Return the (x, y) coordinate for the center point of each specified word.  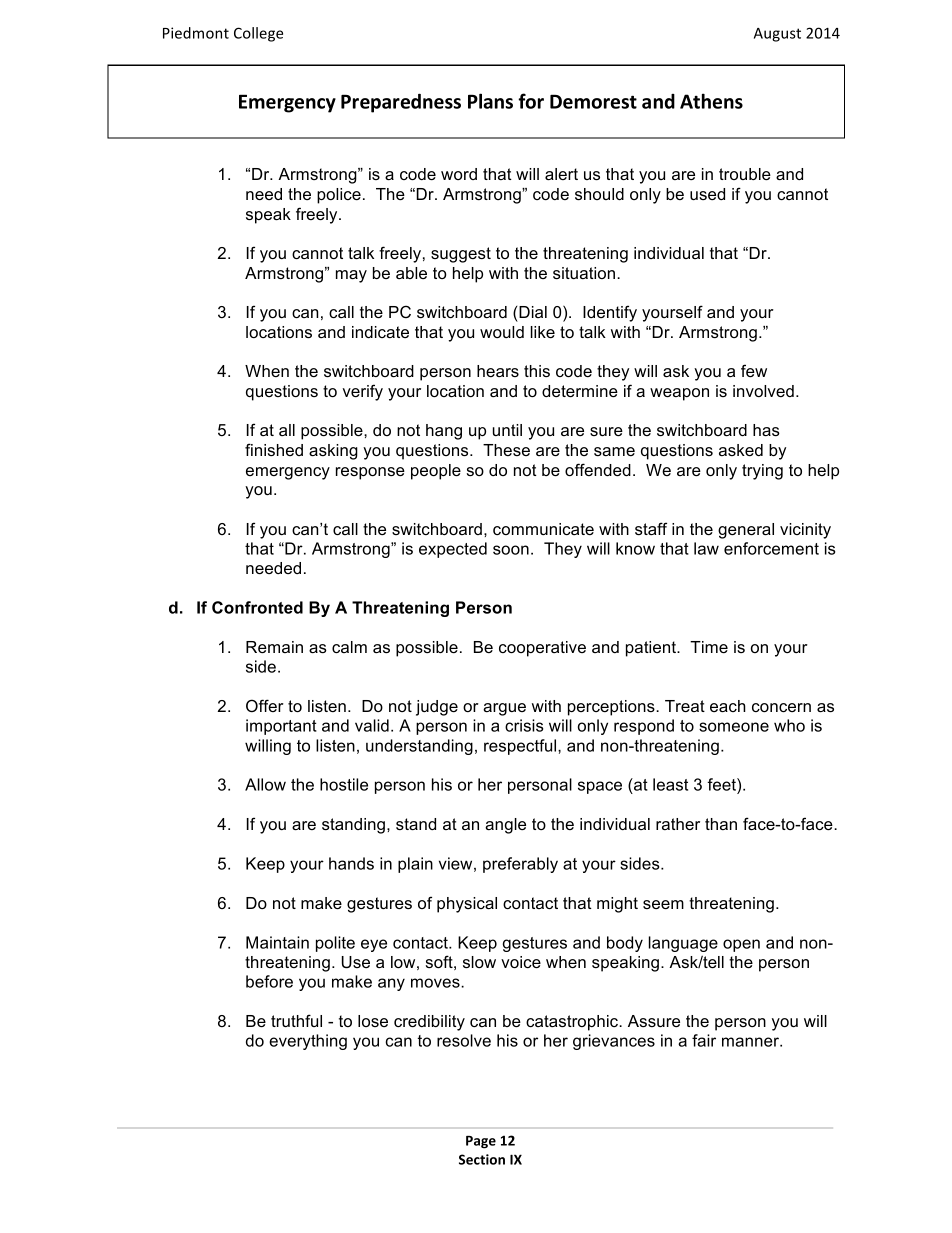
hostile (344, 784)
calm (349, 647)
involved (763, 391)
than (721, 824)
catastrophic (573, 1023)
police (339, 196)
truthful (296, 1020)
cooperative (542, 649)
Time (709, 647)
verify (362, 392)
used (707, 194)
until (507, 430)
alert (561, 174)
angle (505, 826)
